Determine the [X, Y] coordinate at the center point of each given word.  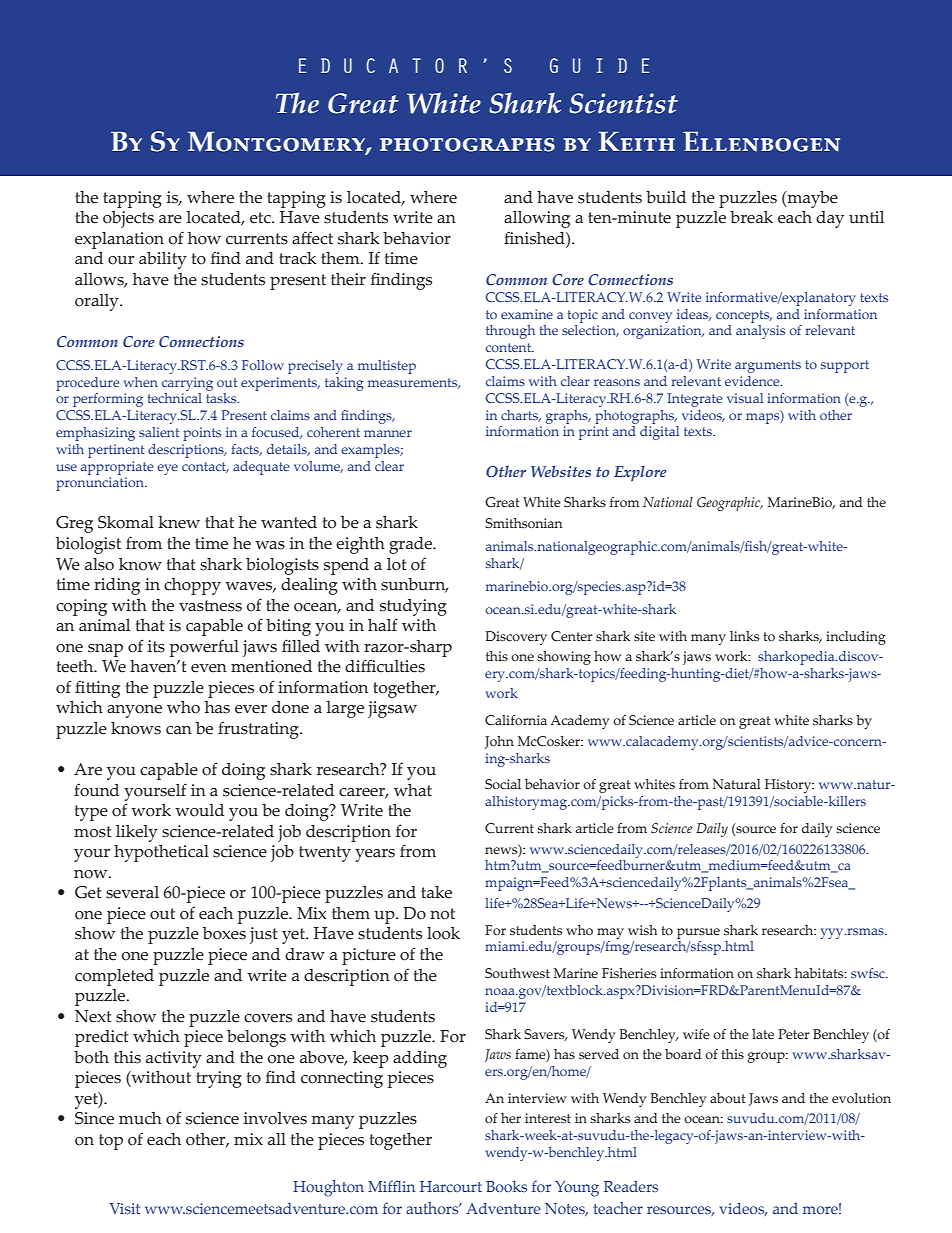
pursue [698, 933]
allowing [537, 219]
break [751, 217]
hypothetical [161, 853]
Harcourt [451, 1186]
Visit [124, 1208]
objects [128, 219]
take [436, 892]
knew [179, 522]
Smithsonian [523, 523]
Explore [640, 473]
